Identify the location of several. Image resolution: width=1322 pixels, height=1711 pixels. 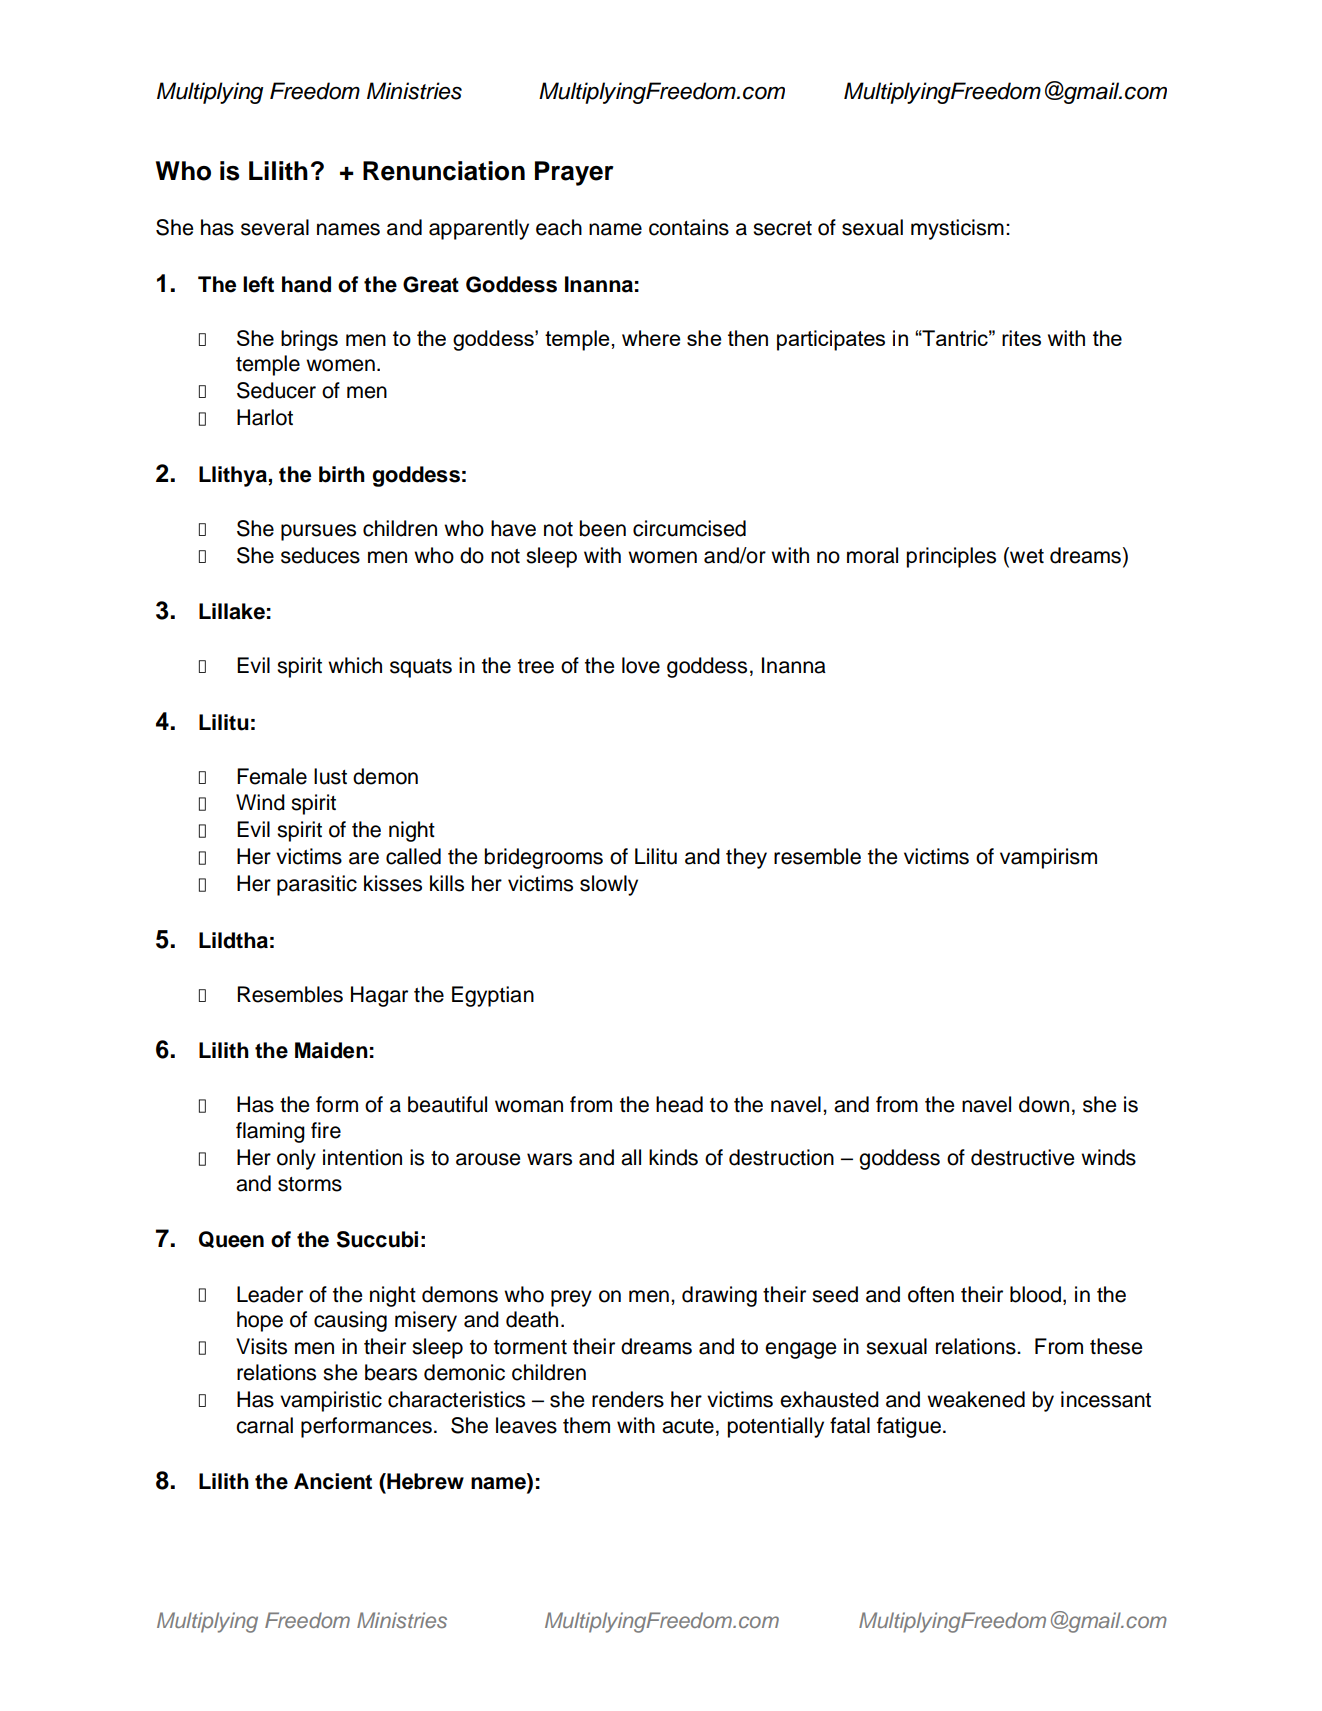
(275, 227).
